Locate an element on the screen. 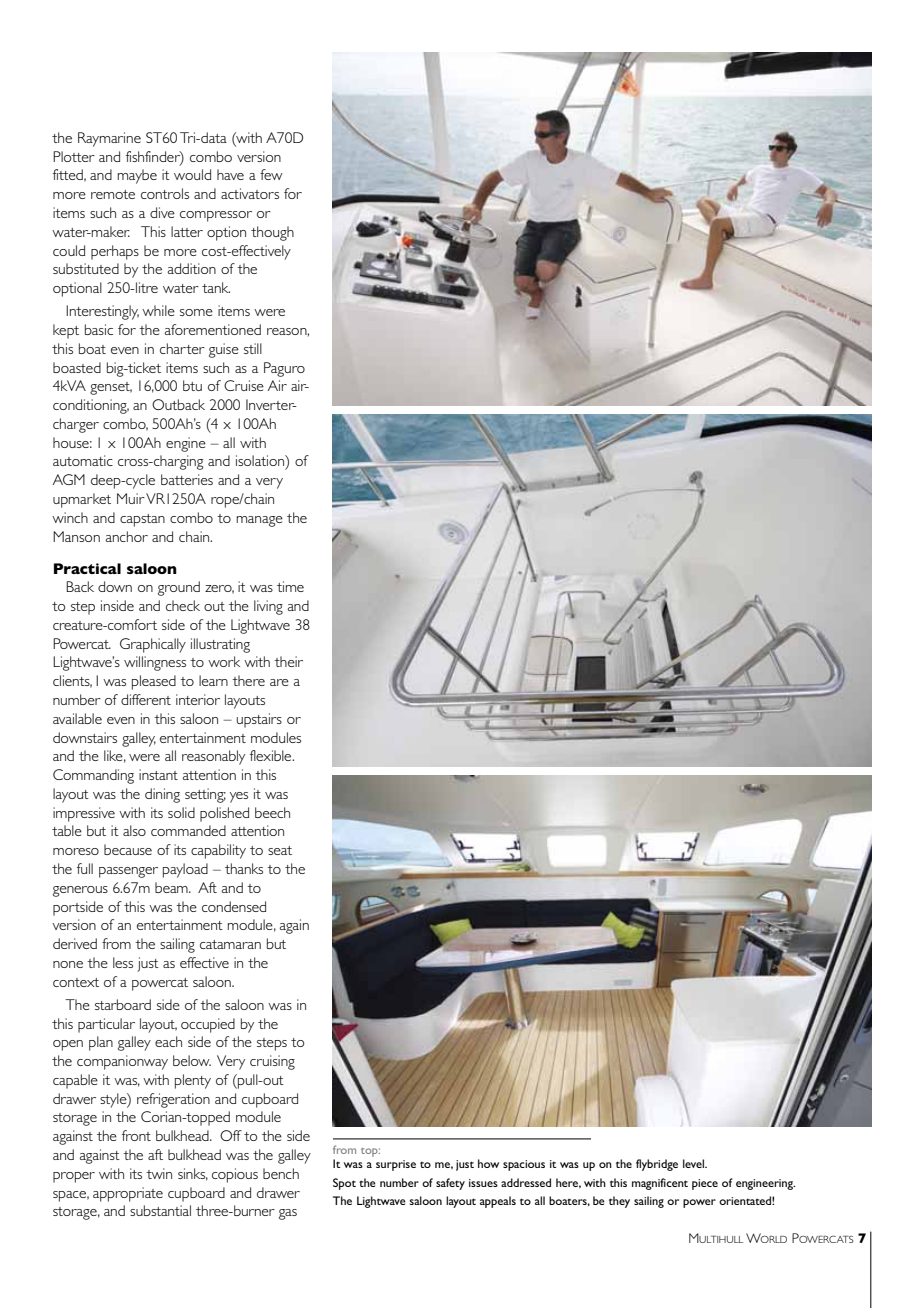 The image size is (924, 1308). few is located at coordinates (271, 174).
